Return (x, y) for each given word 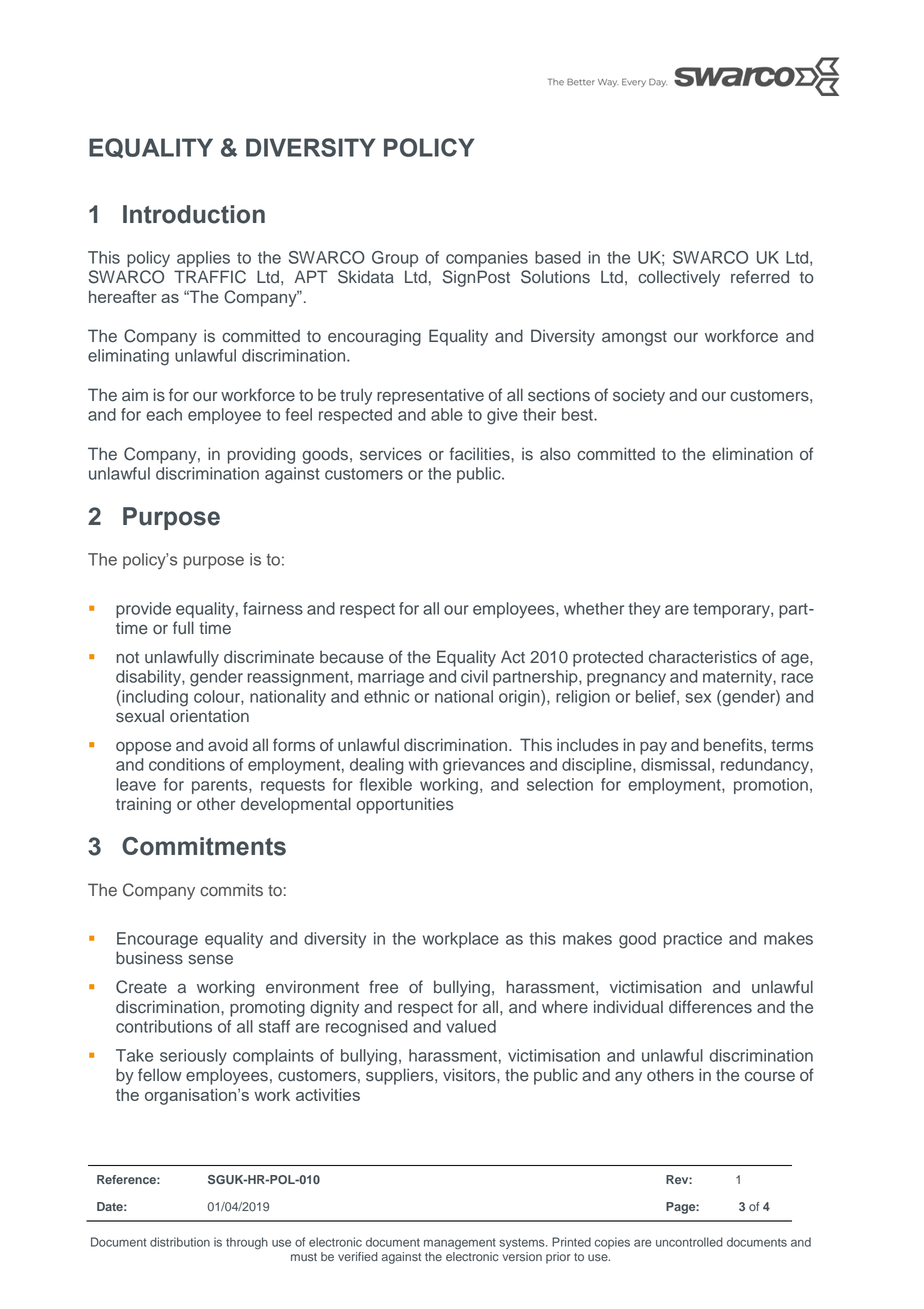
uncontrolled (689, 1242)
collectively (679, 278)
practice (693, 940)
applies (203, 259)
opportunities (405, 805)
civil (474, 676)
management (460, 1244)
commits (231, 890)
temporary (732, 610)
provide (143, 610)
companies (487, 259)
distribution (180, 1242)
